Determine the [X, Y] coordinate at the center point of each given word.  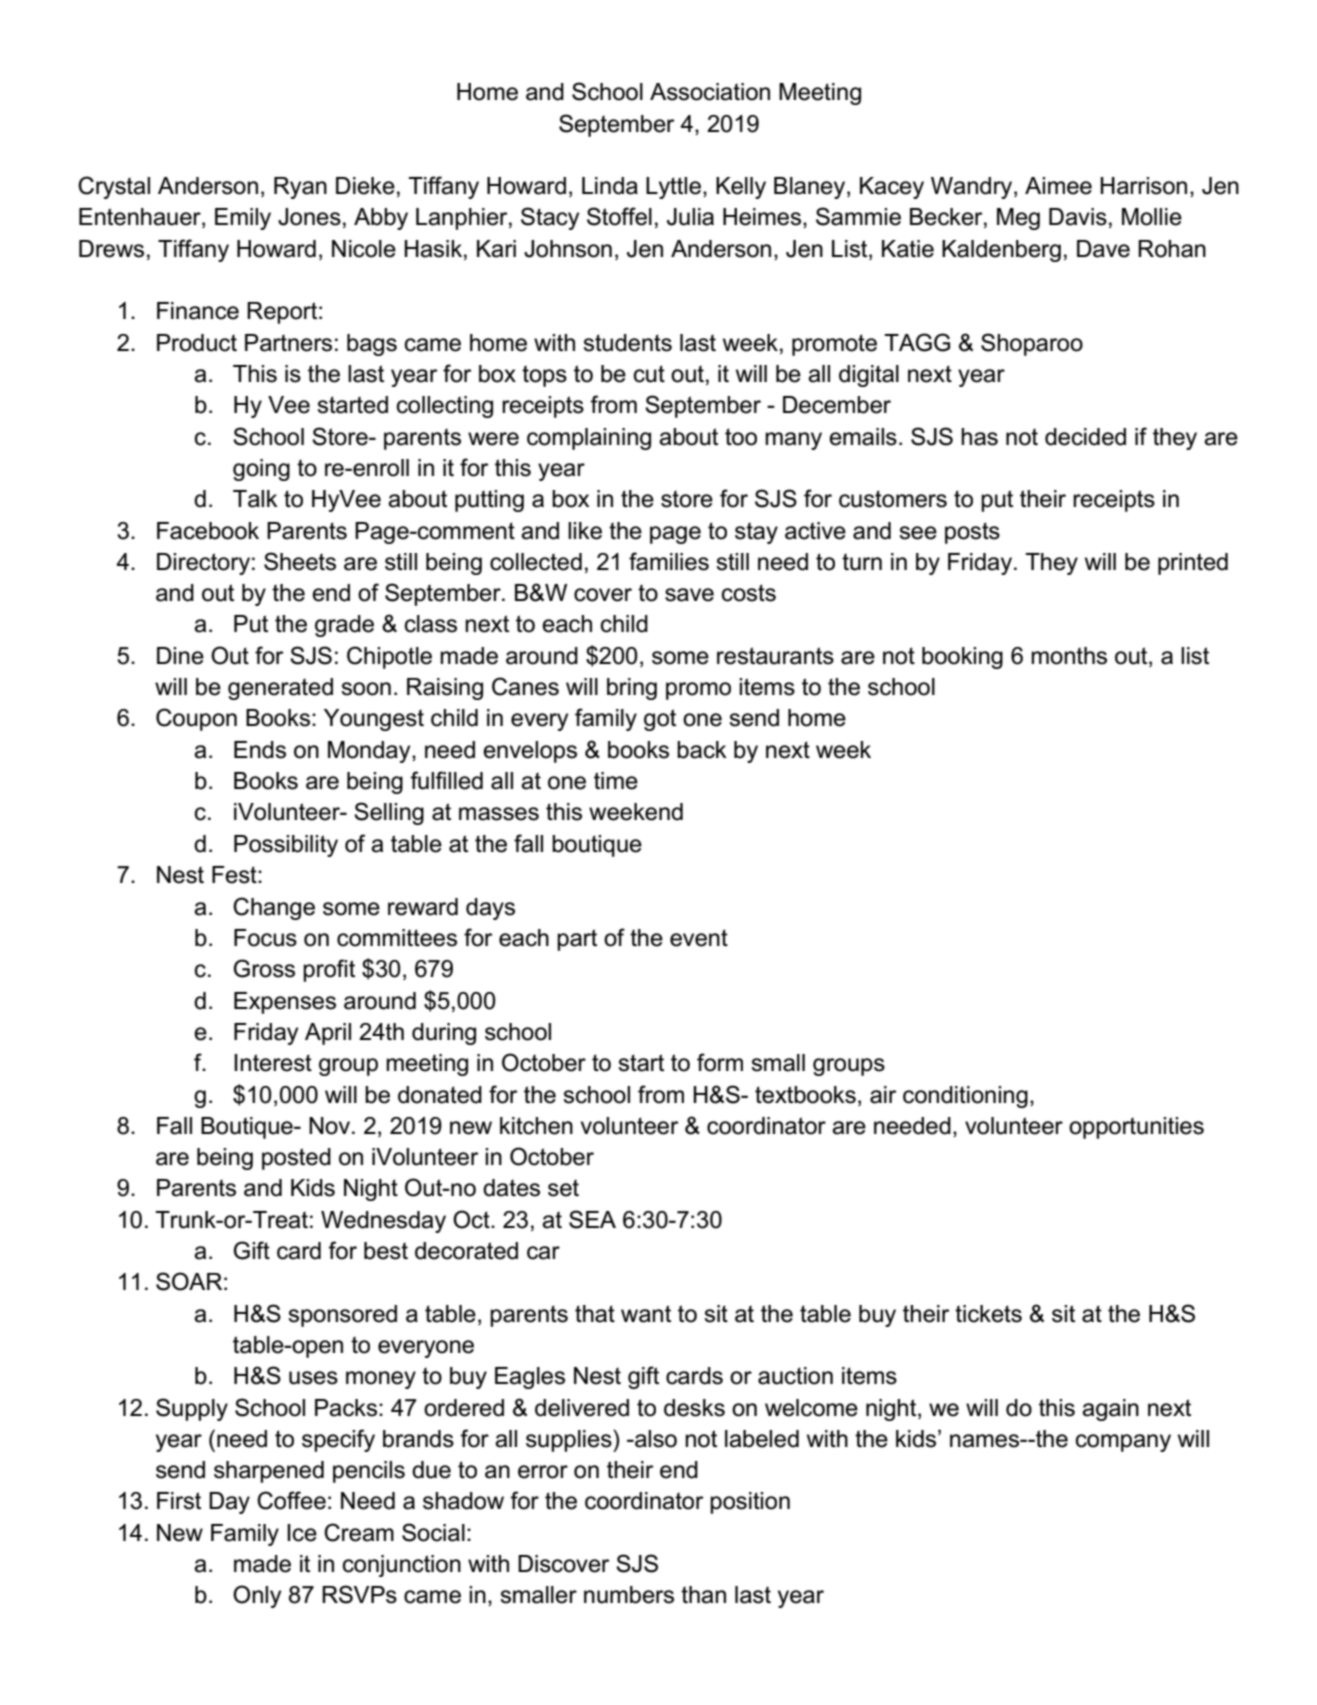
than [703, 1595]
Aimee [1058, 186]
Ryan [300, 188]
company [1123, 1443]
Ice [302, 1533]
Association [710, 92]
